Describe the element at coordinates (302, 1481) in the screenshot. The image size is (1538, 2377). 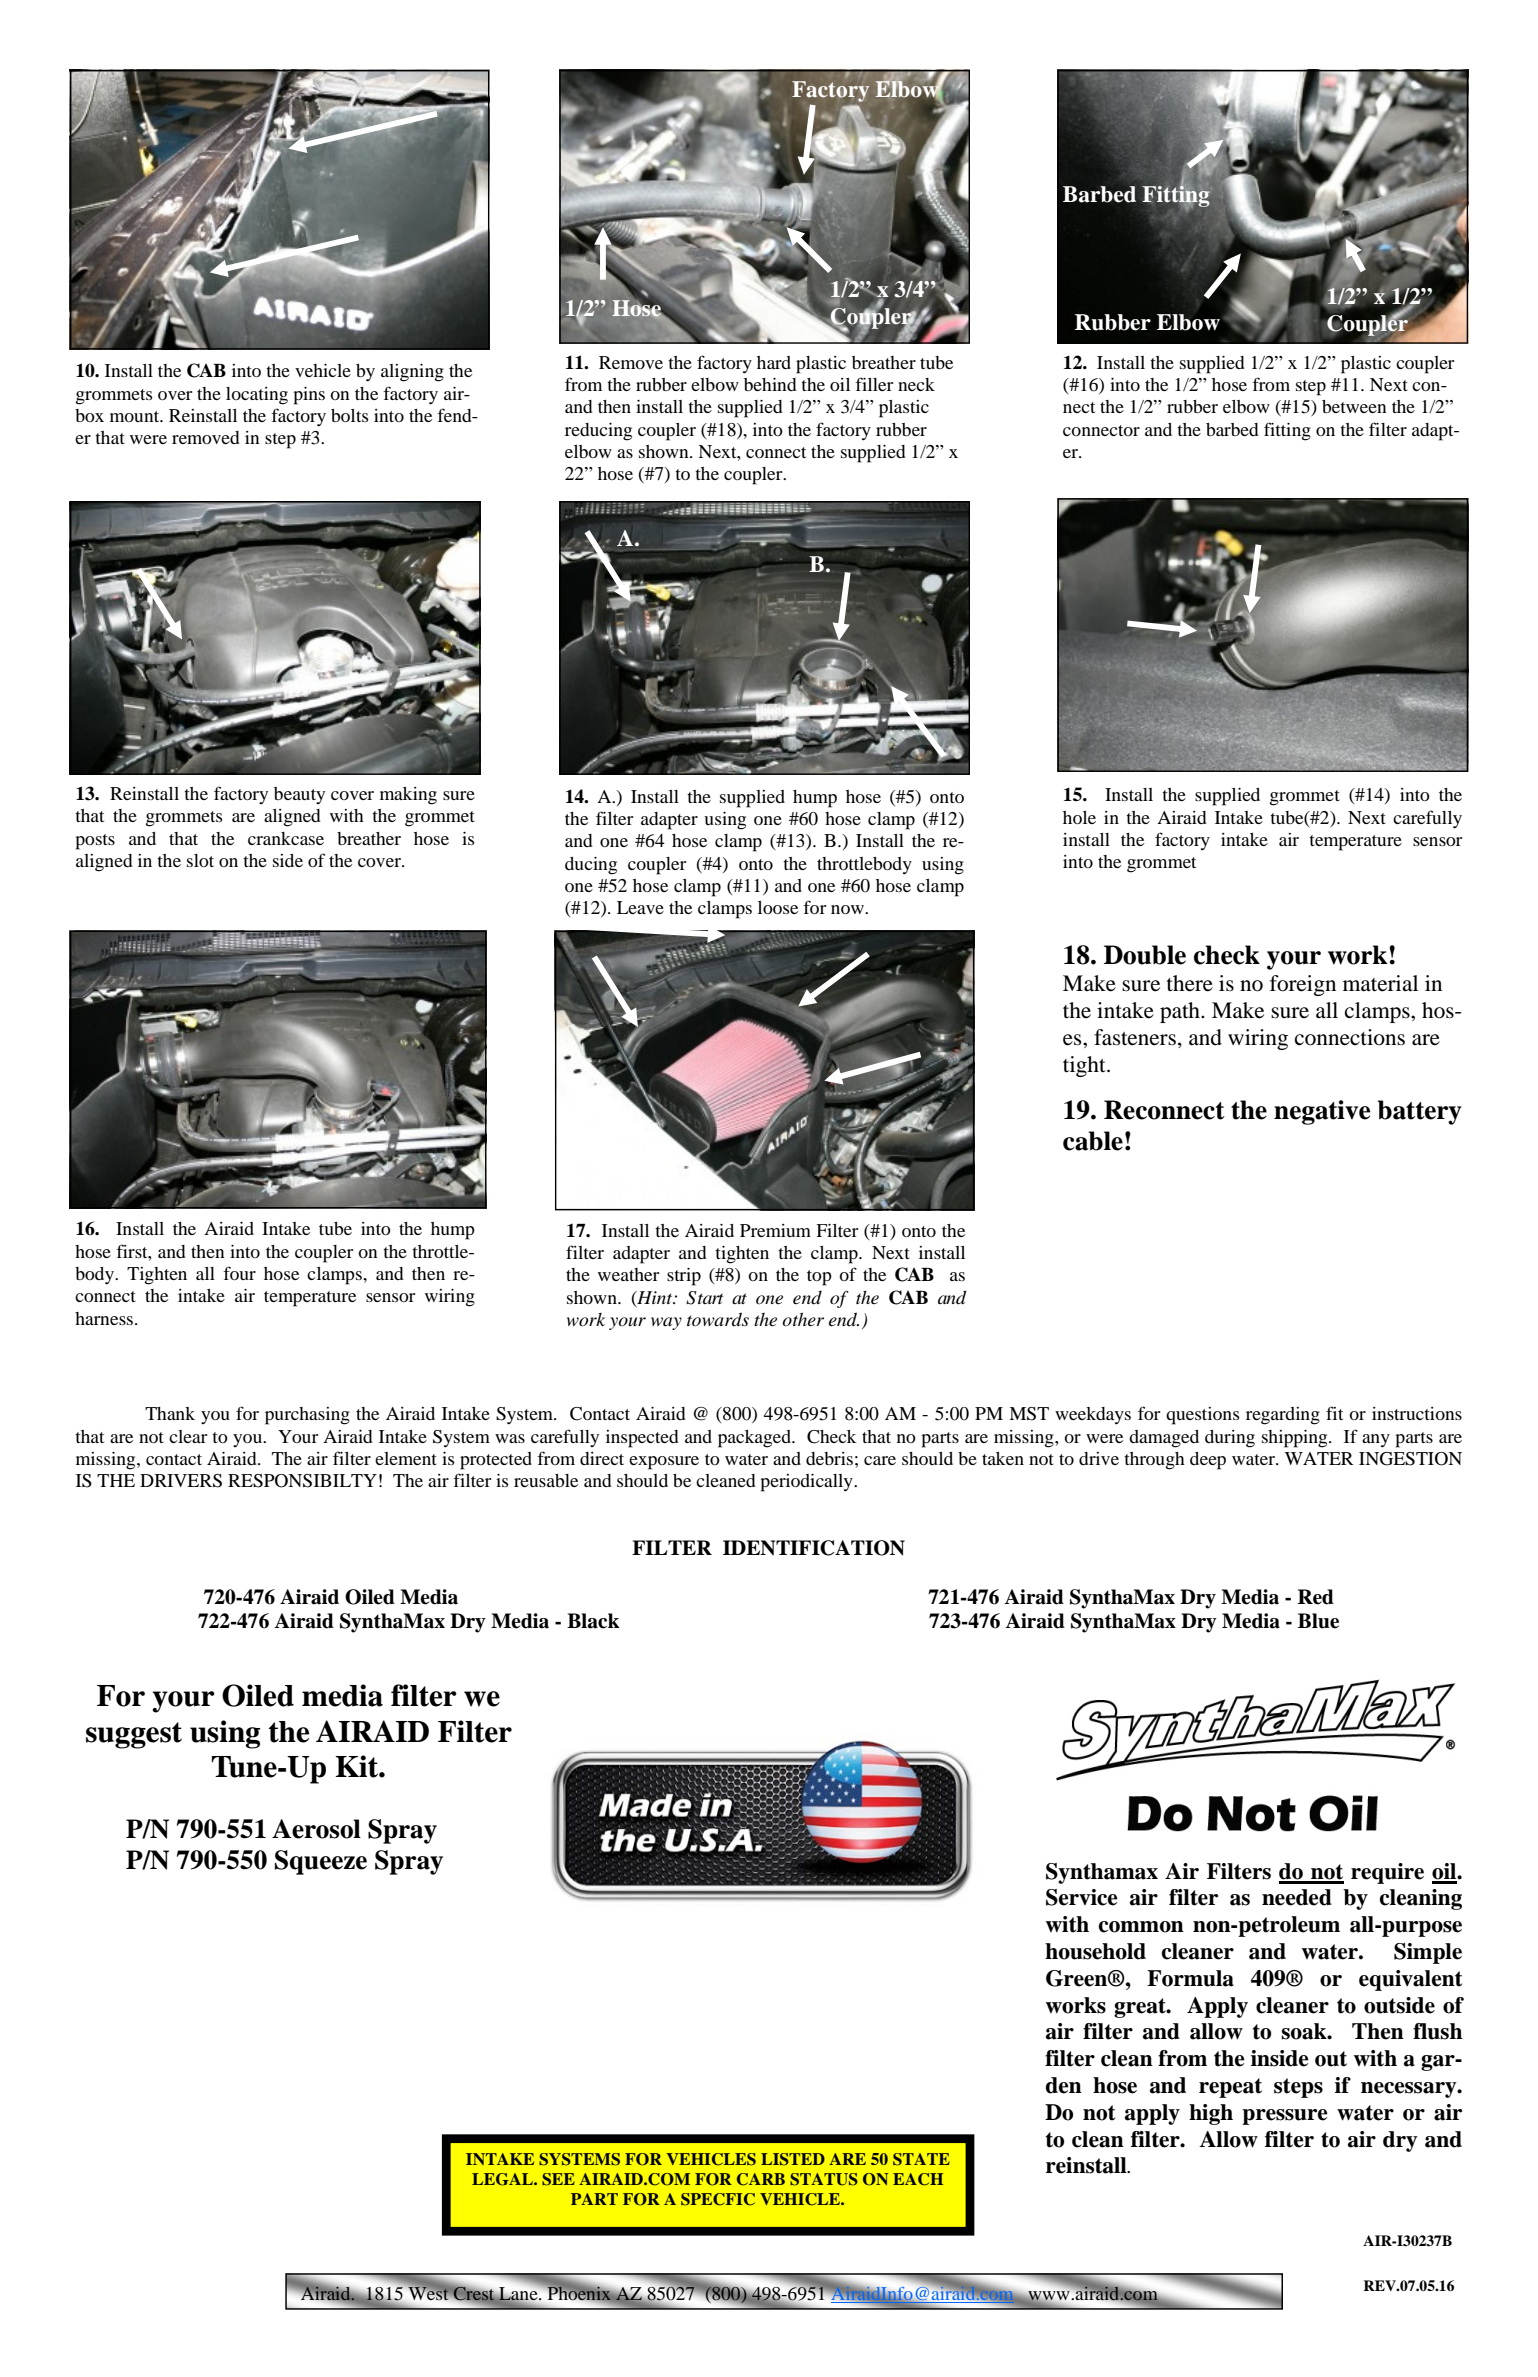
I see `RESPONSIBILTY` at that location.
